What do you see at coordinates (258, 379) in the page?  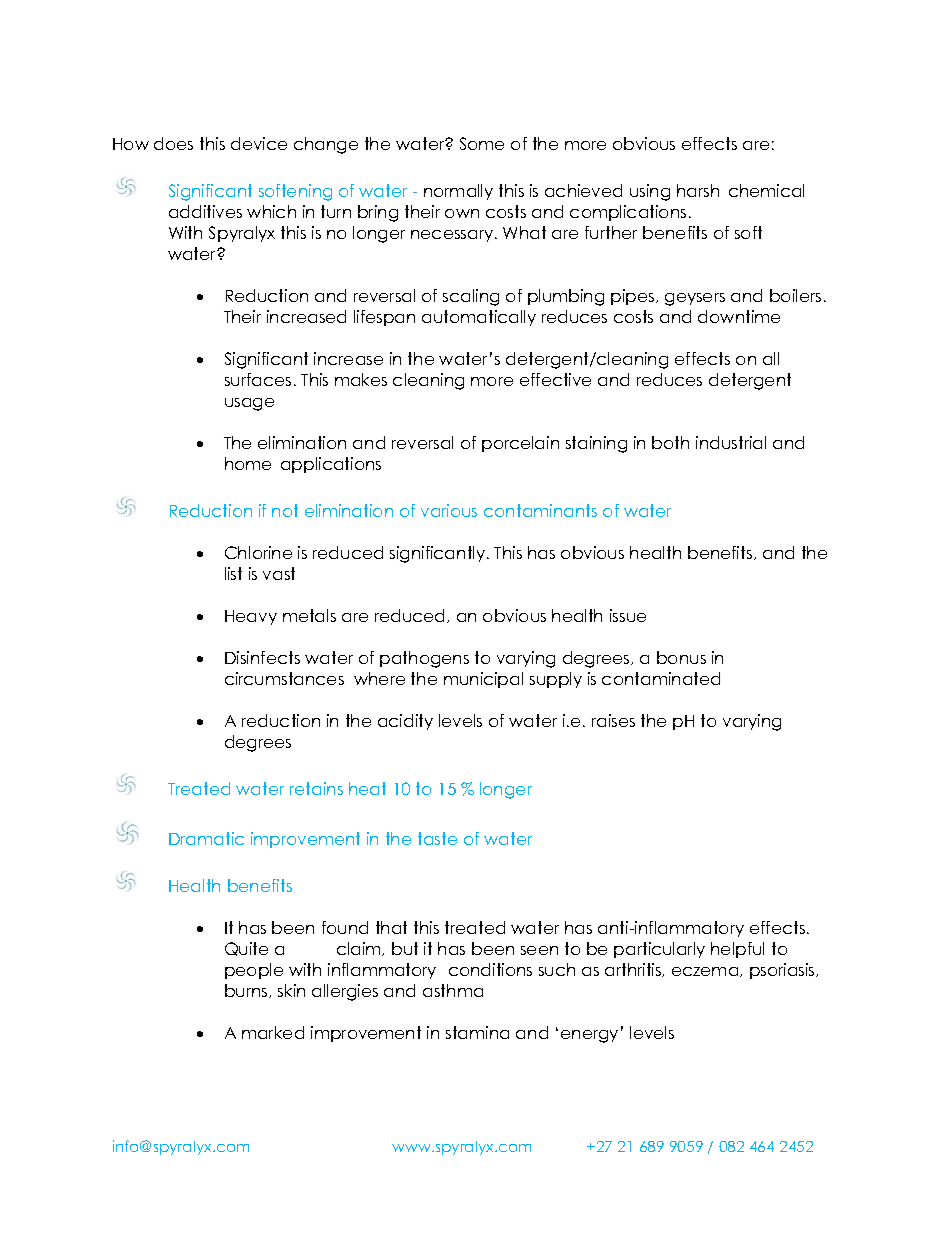 I see `surfaces` at bounding box center [258, 379].
